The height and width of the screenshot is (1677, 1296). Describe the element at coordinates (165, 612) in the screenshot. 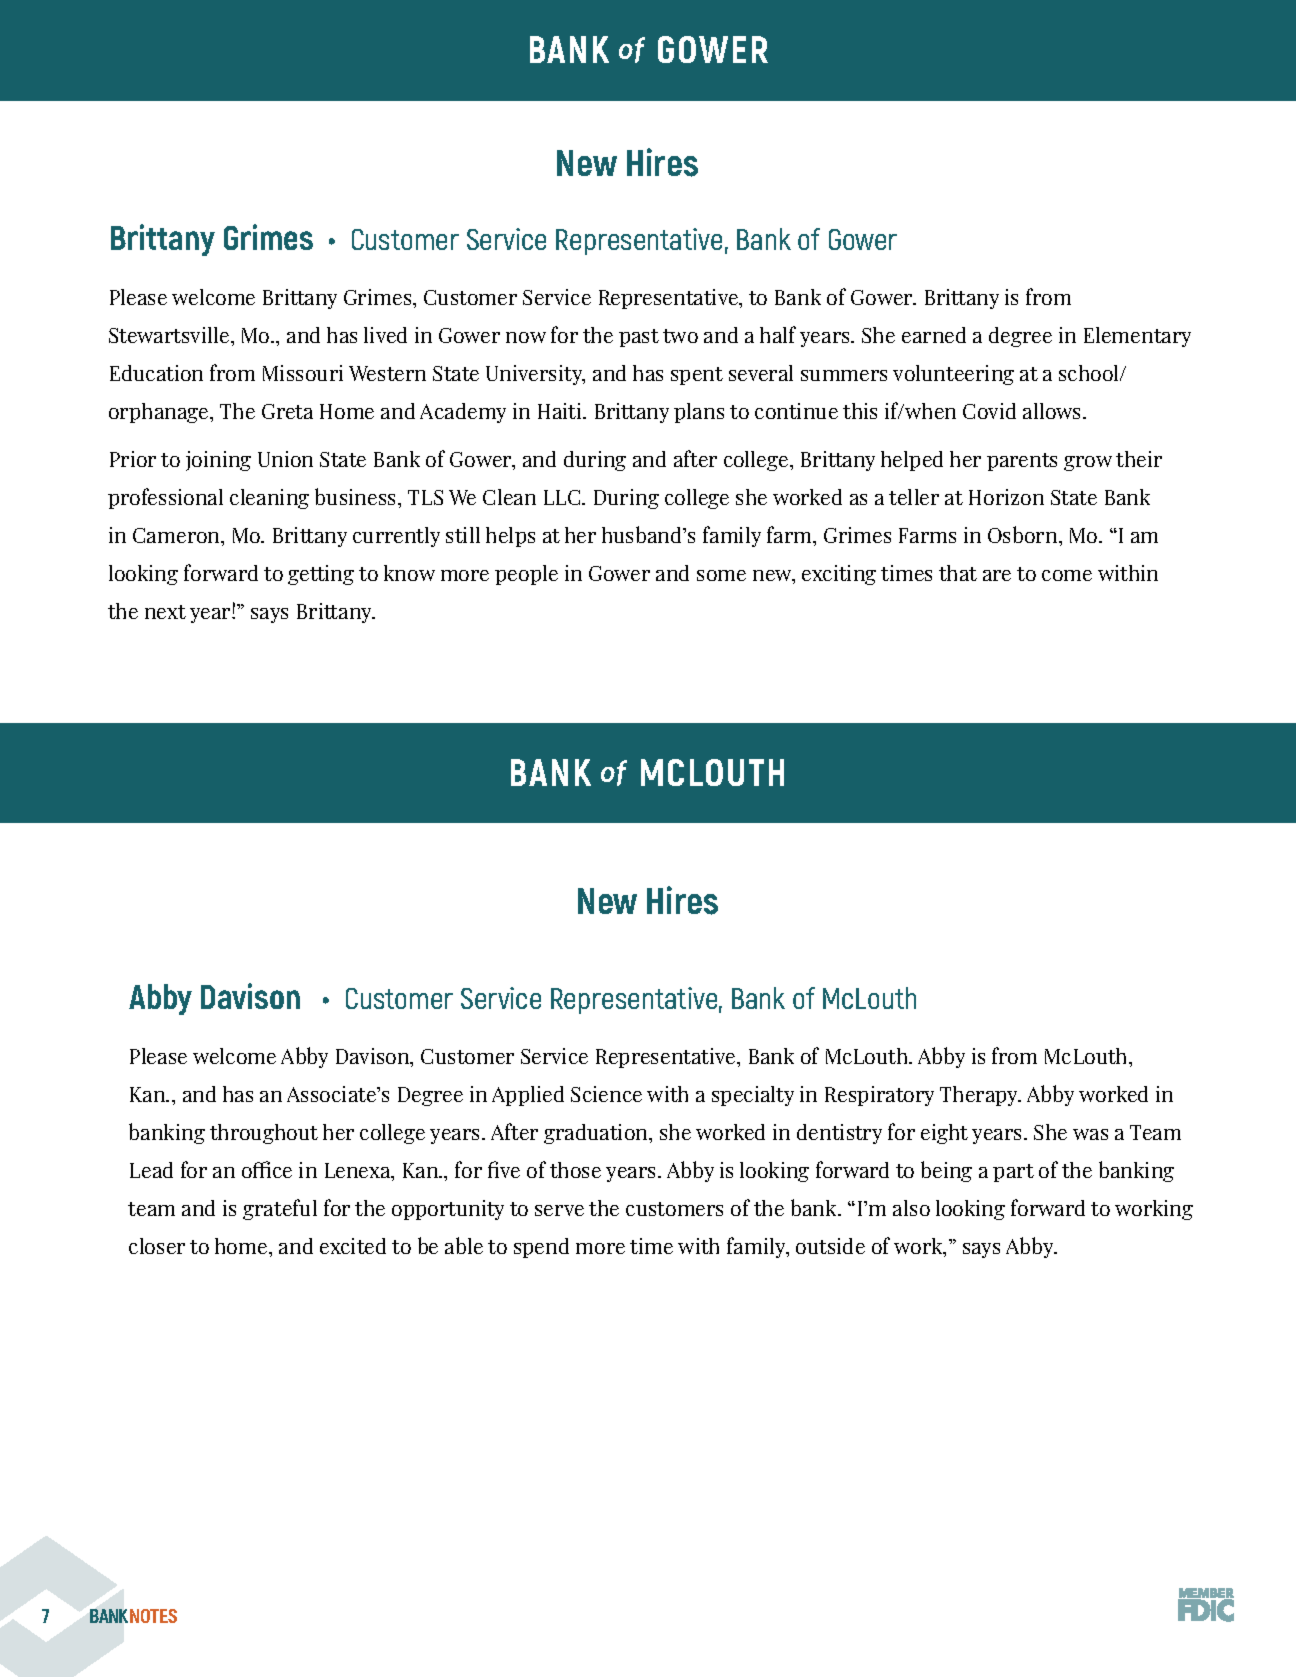

I see `next` at that location.
